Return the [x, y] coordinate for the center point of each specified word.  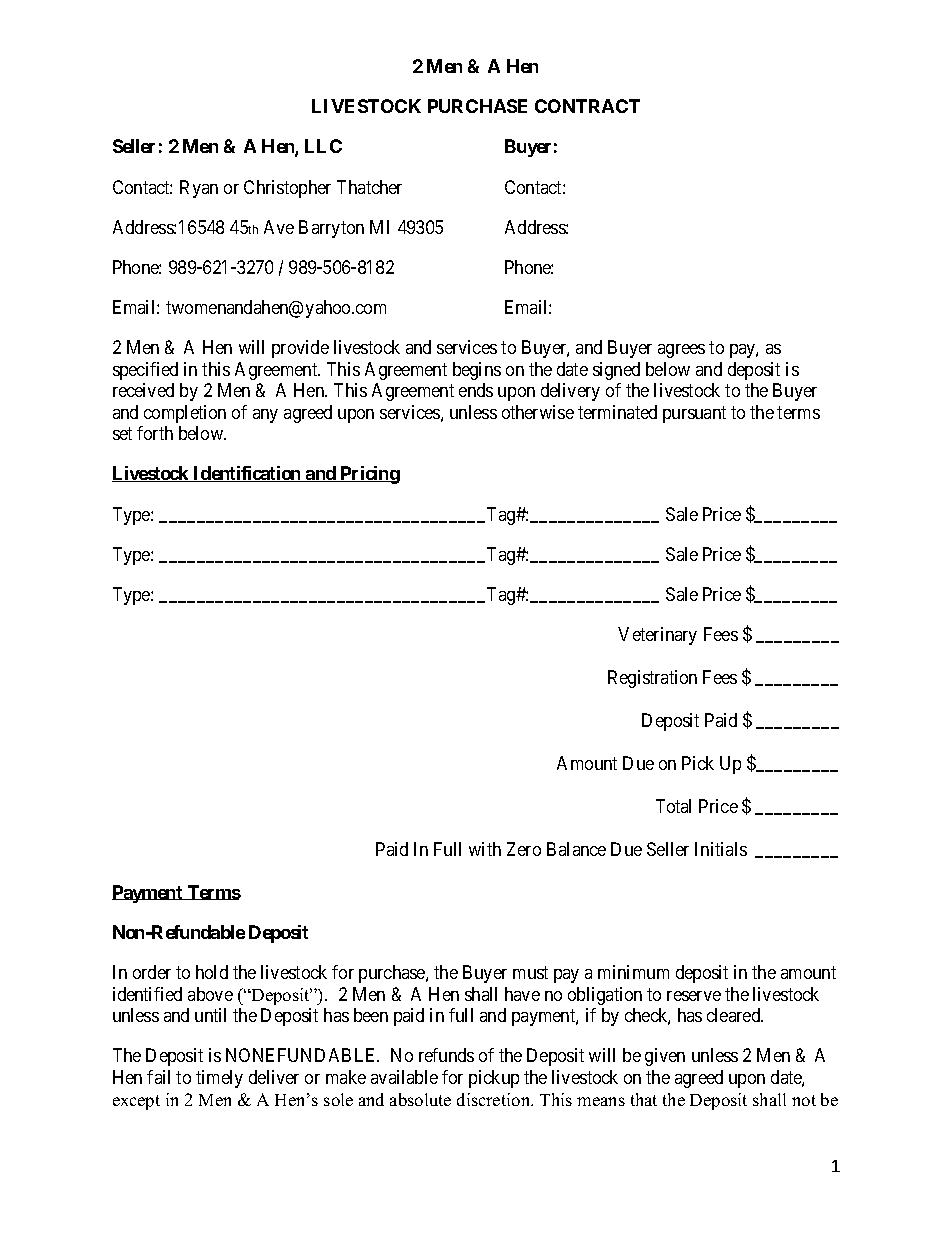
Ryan [199, 189]
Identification [247, 474]
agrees [681, 351]
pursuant [694, 414]
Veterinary [657, 636]
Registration [652, 679]
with [485, 849]
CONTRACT [587, 106]
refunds [446, 1055]
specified [145, 371]
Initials [721, 849]
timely [219, 1079]
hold [212, 972]
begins [477, 371]
